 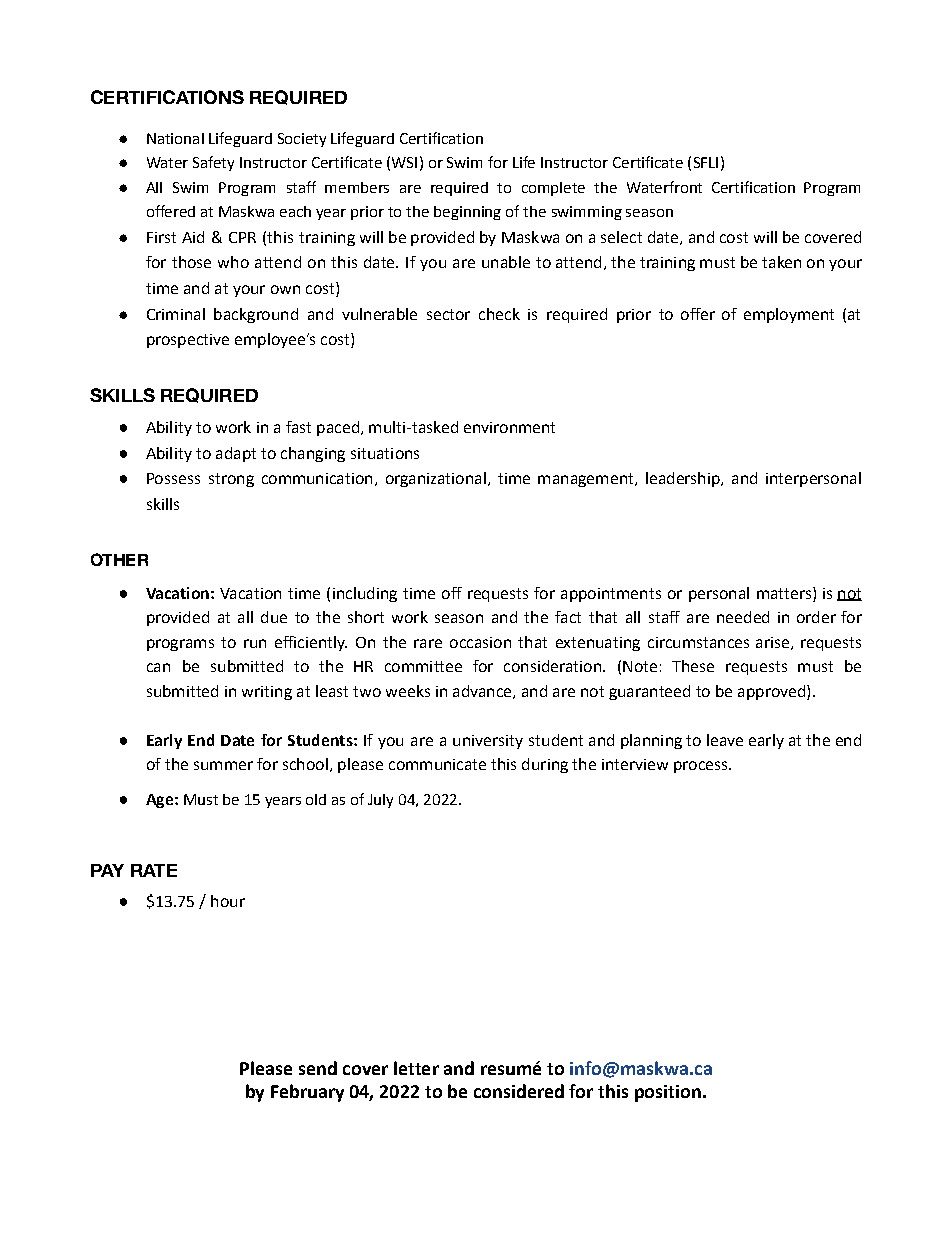 I want to click on leadership, so click(x=684, y=479).
